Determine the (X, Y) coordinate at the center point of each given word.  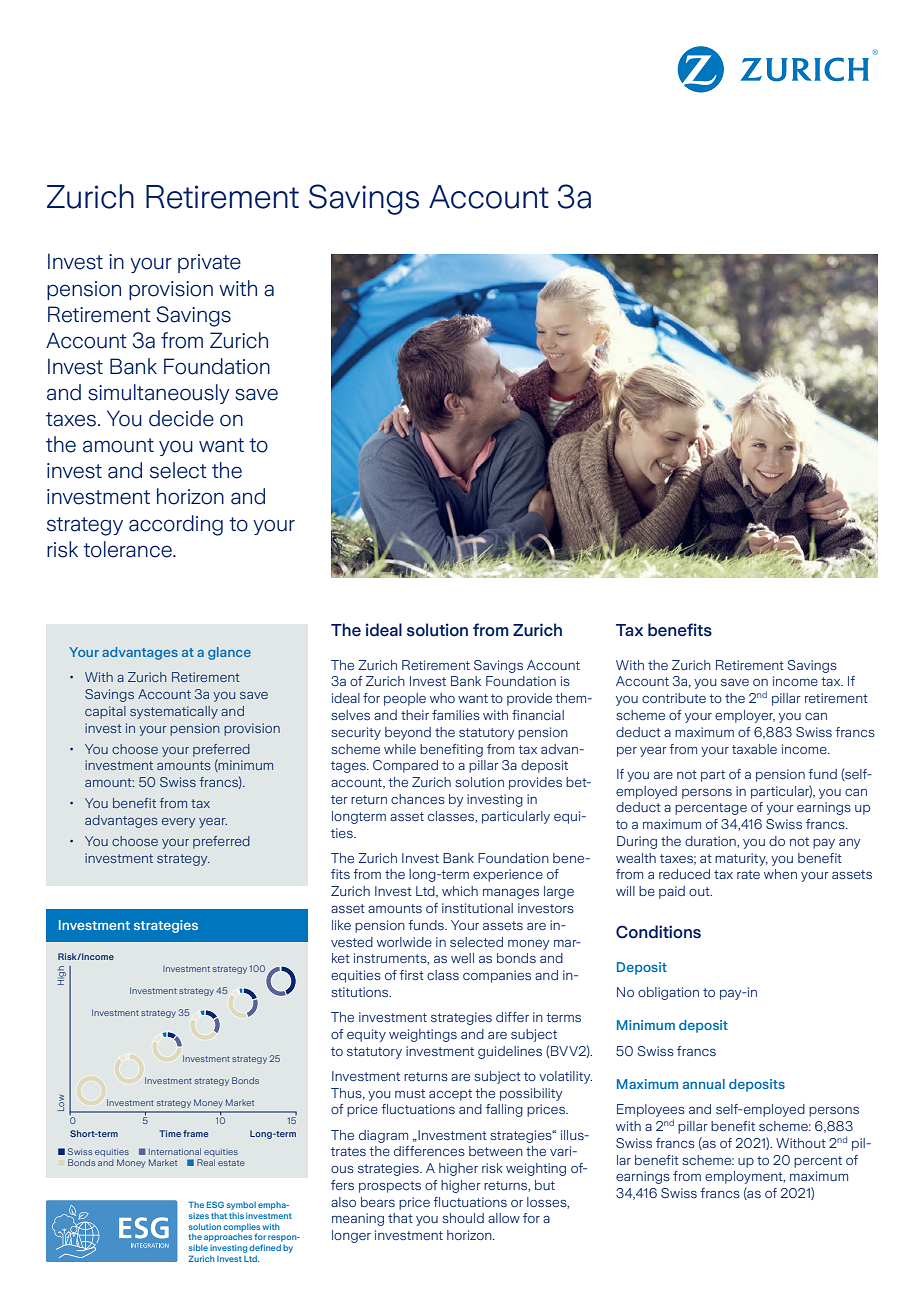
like (341, 925)
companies (497, 976)
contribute (674, 698)
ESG (215, 1204)
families (456, 715)
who (442, 698)
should (463, 1218)
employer (745, 716)
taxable (754, 749)
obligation (668, 993)
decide (181, 418)
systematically (174, 712)
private (209, 263)
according (176, 525)
